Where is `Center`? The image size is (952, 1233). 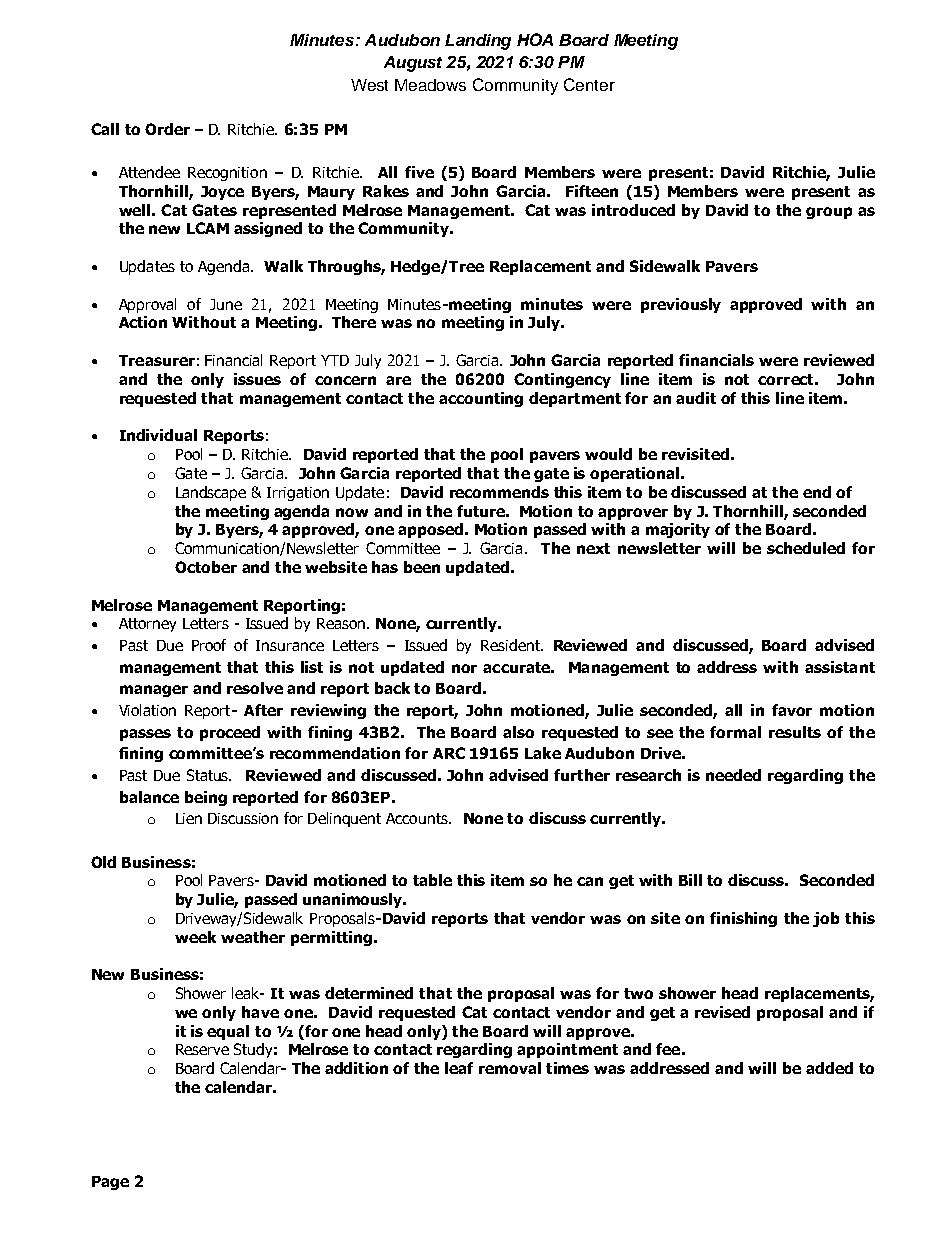
Center is located at coordinates (589, 84).
